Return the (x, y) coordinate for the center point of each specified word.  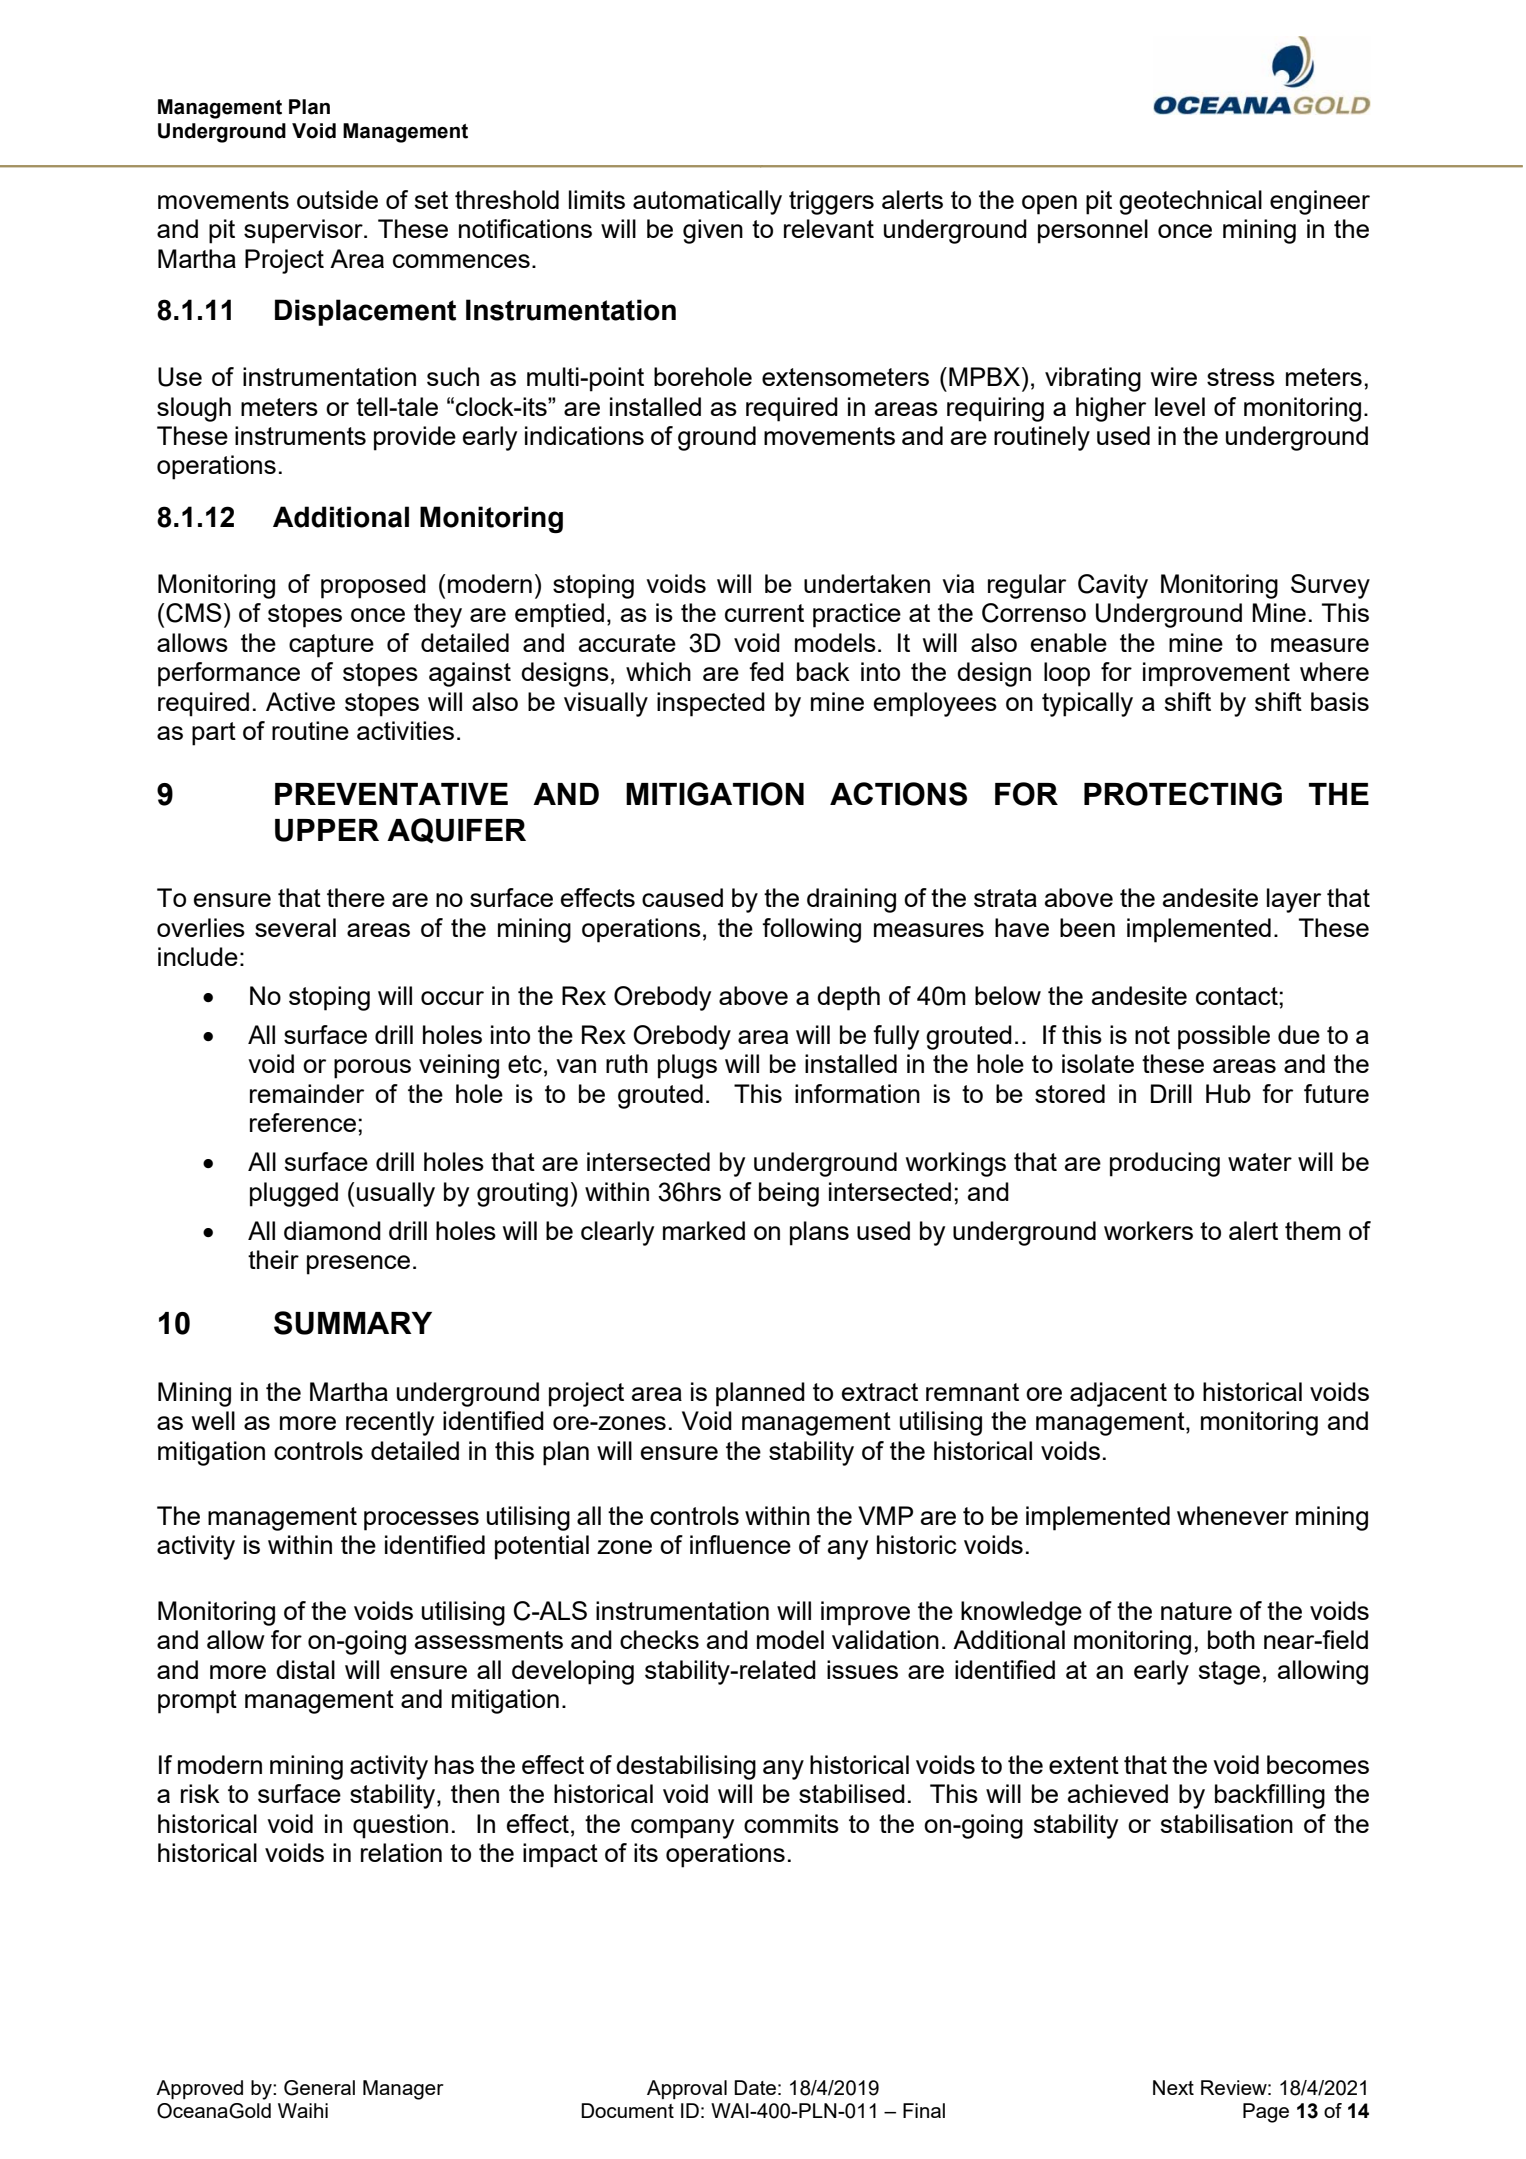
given (713, 231)
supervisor (304, 231)
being (789, 1194)
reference (303, 1122)
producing (1165, 1164)
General (319, 2088)
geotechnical (1190, 202)
